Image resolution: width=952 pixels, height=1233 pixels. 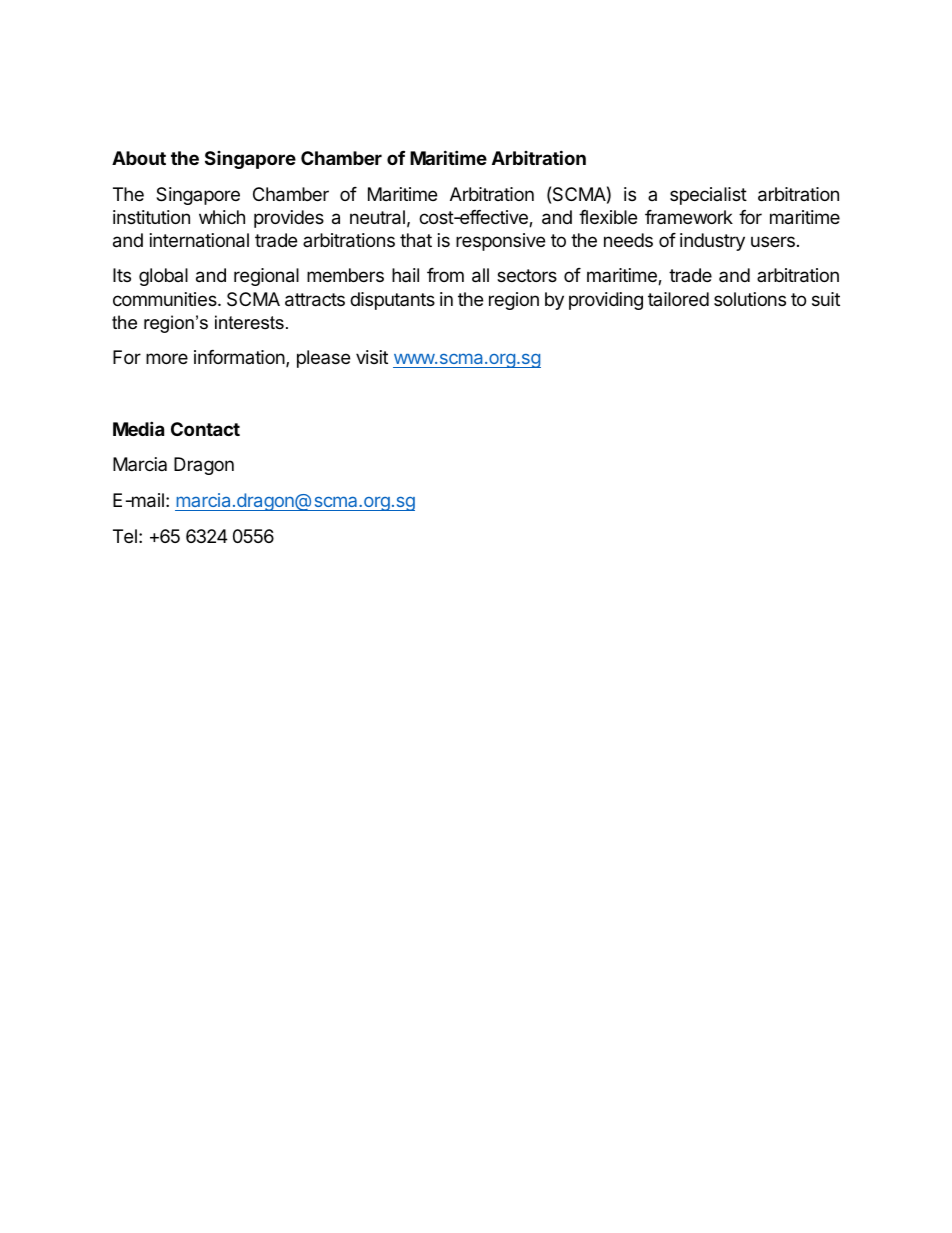 What do you see at coordinates (138, 428) in the document?
I see `Media` at bounding box center [138, 428].
